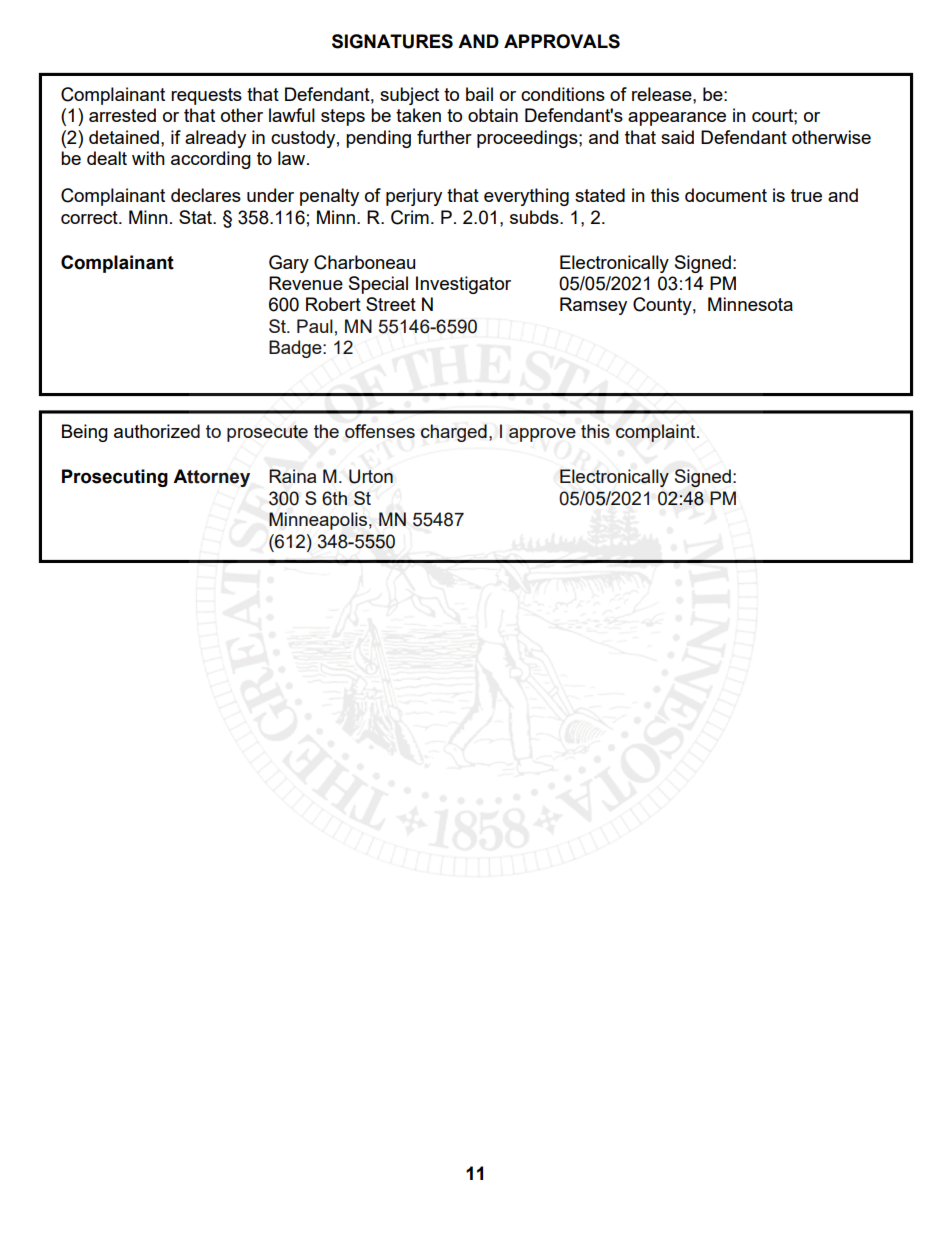 Image resolution: width=952 pixels, height=1233 pixels. Describe the element at coordinates (726, 195) in the screenshot. I see `document` at that location.
